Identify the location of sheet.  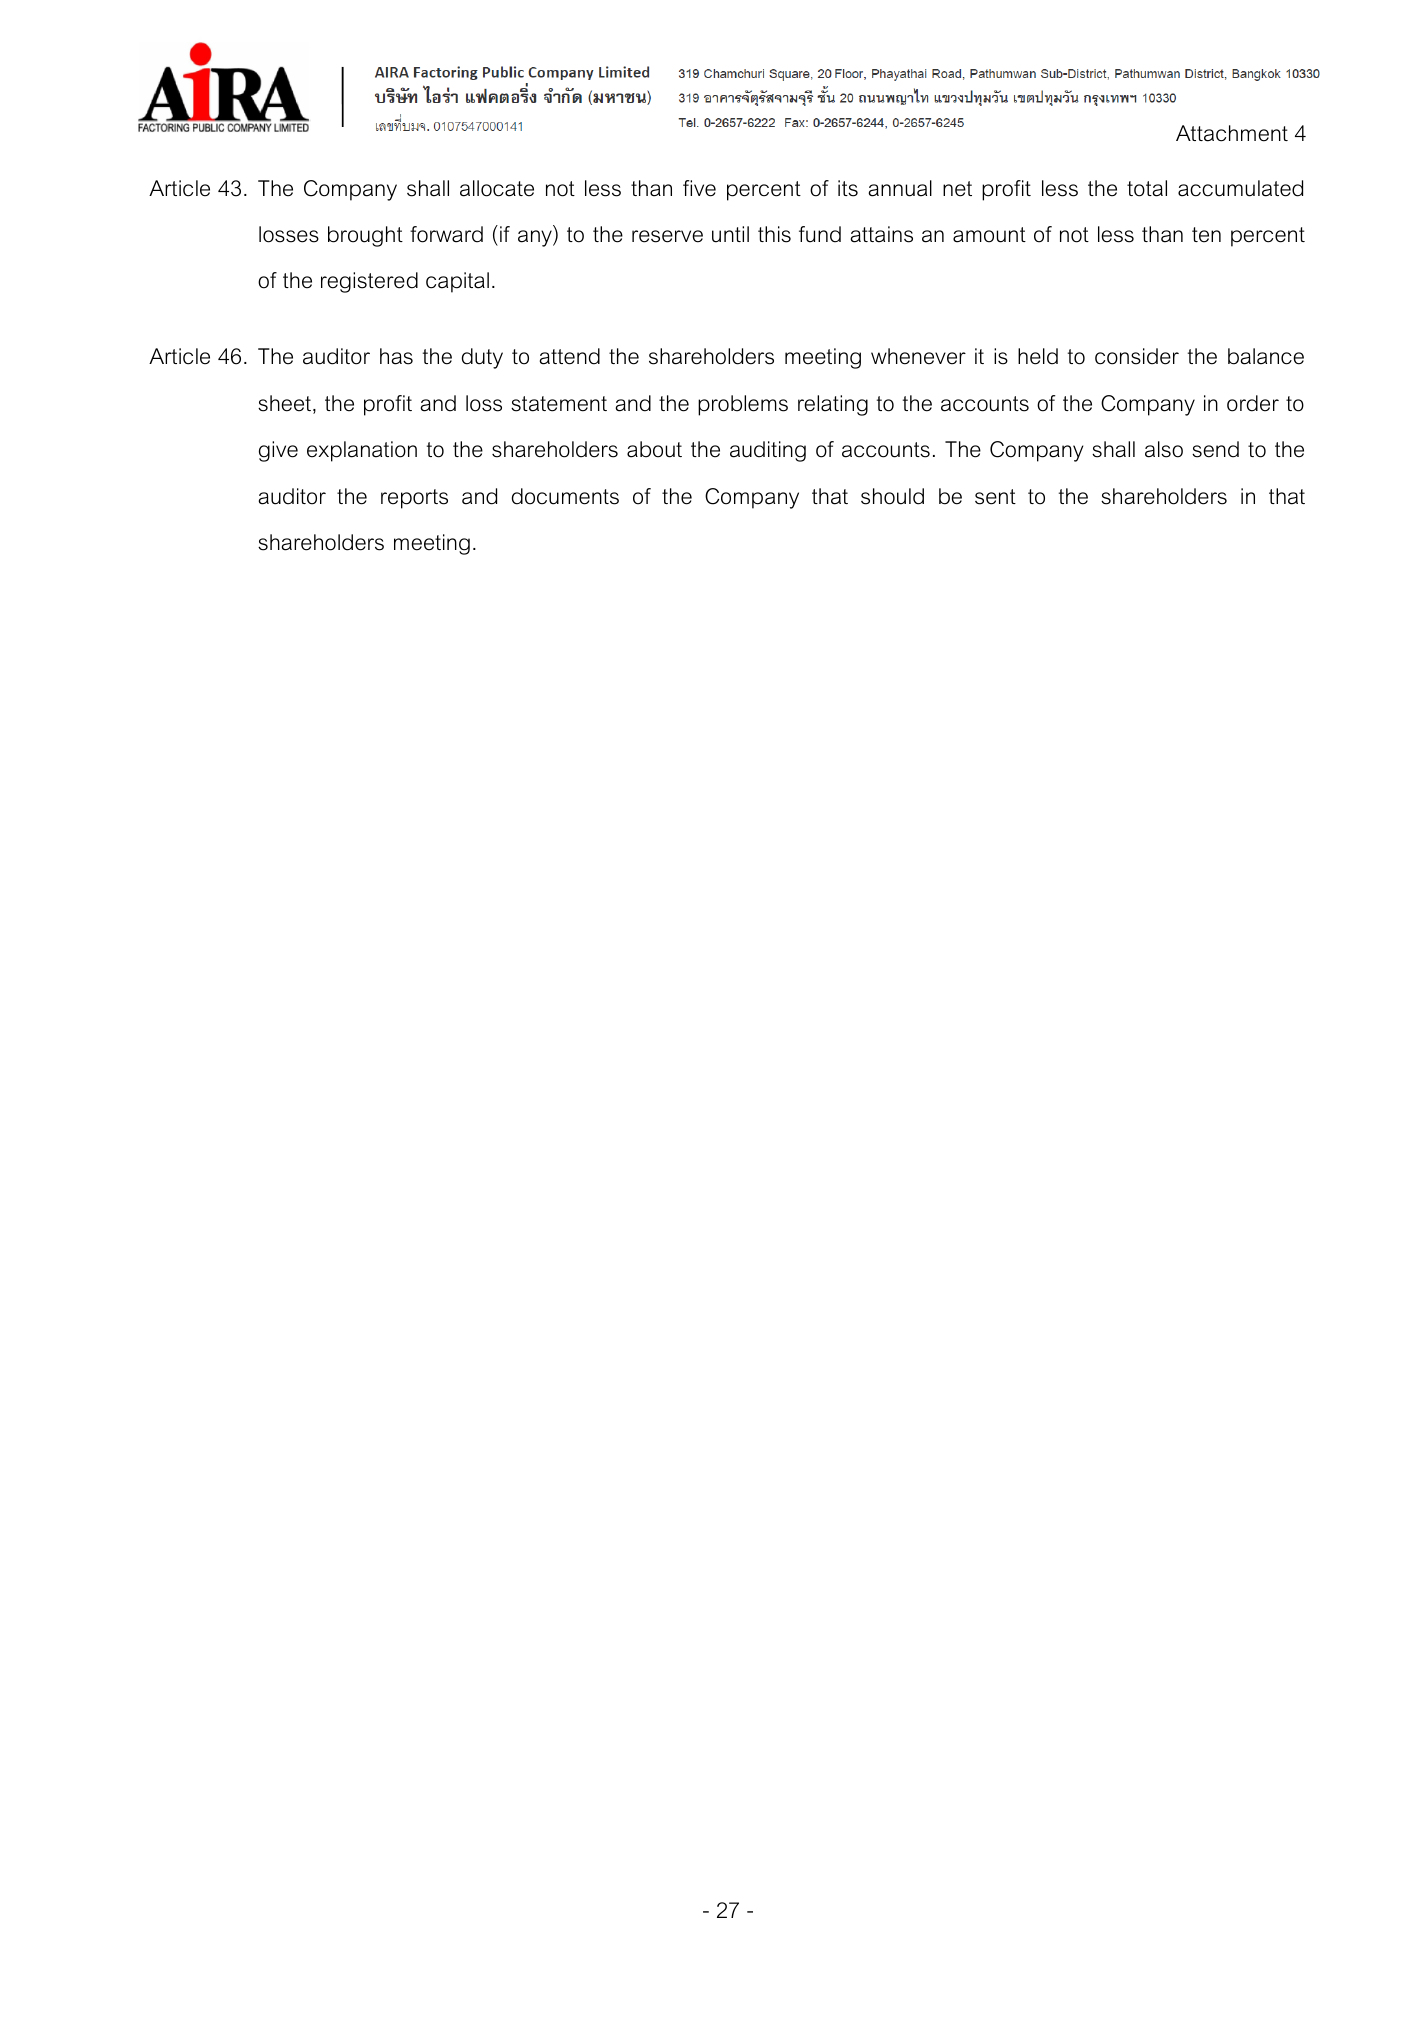
(284, 403).
